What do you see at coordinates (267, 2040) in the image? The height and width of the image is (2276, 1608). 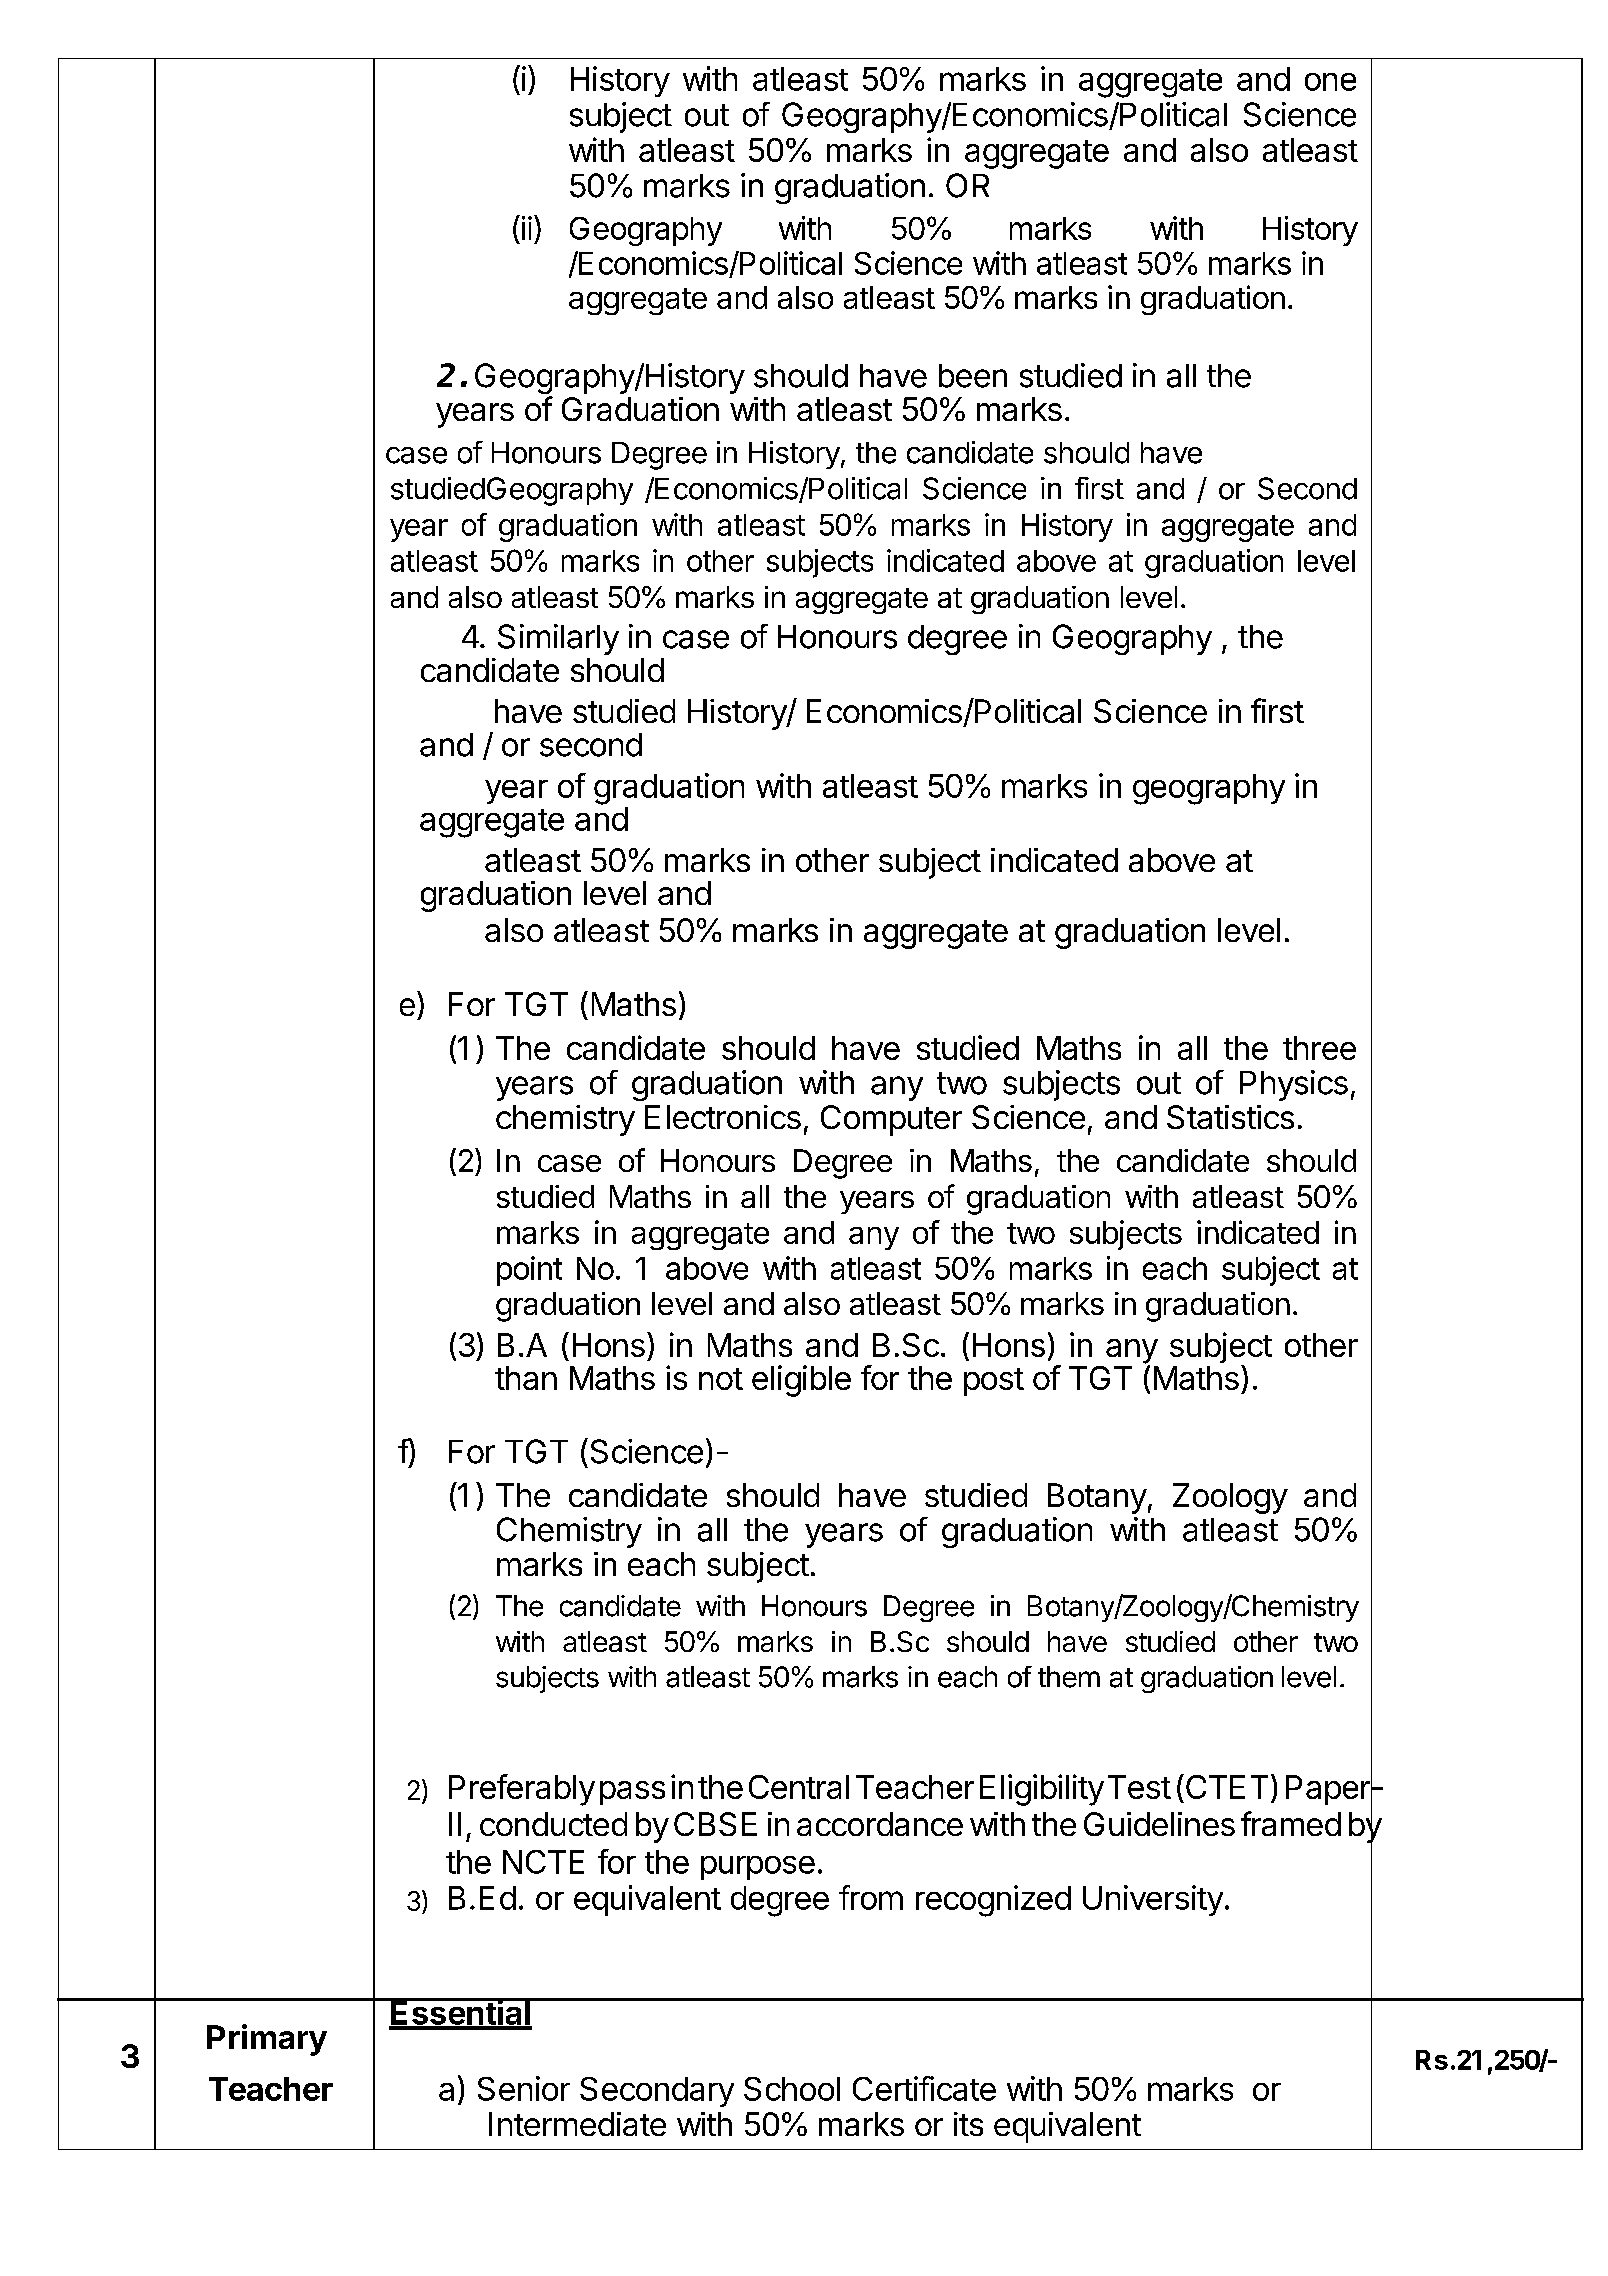 I see `Primary` at bounding box center [267, 2040].
